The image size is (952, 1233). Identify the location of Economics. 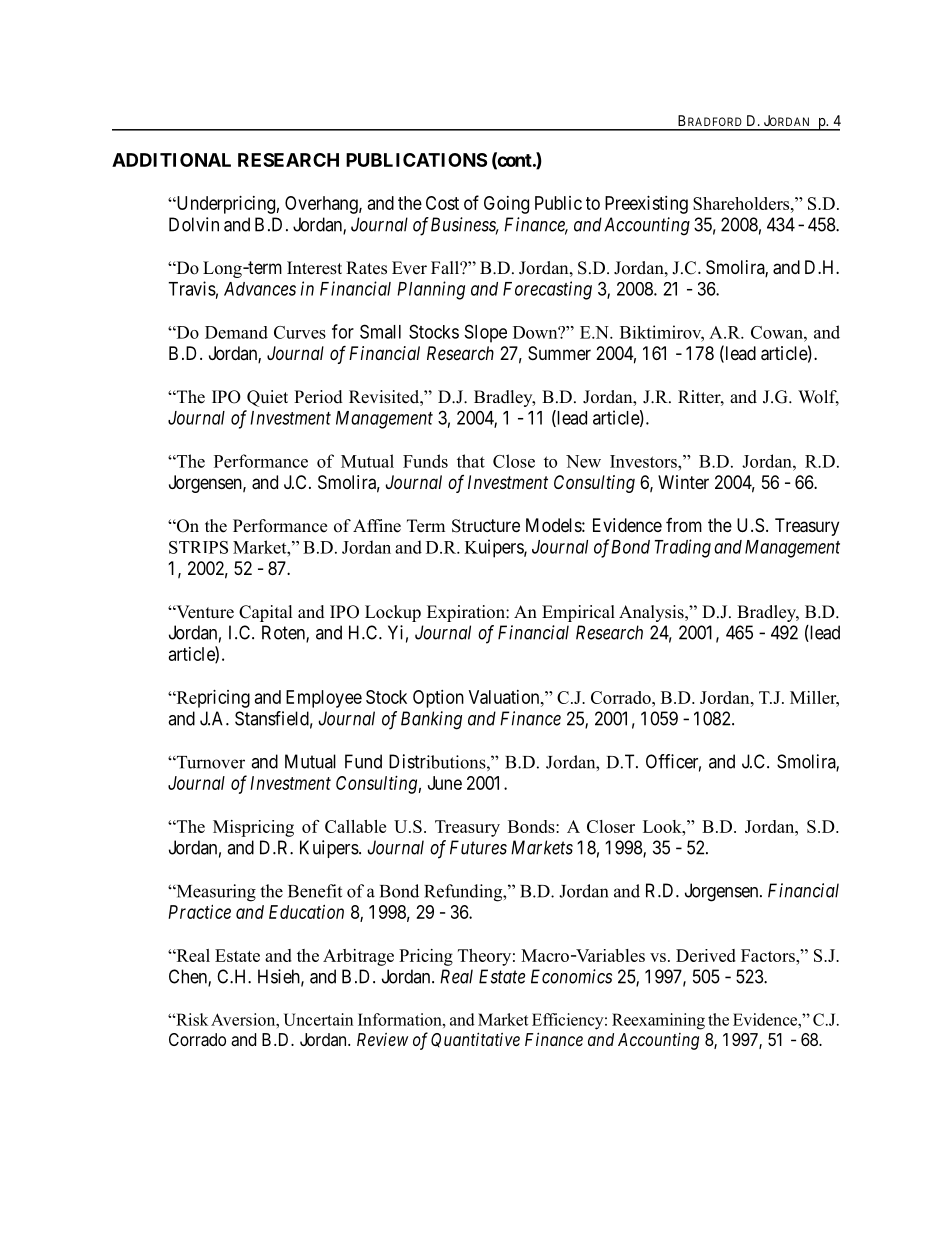
(571, 976).
